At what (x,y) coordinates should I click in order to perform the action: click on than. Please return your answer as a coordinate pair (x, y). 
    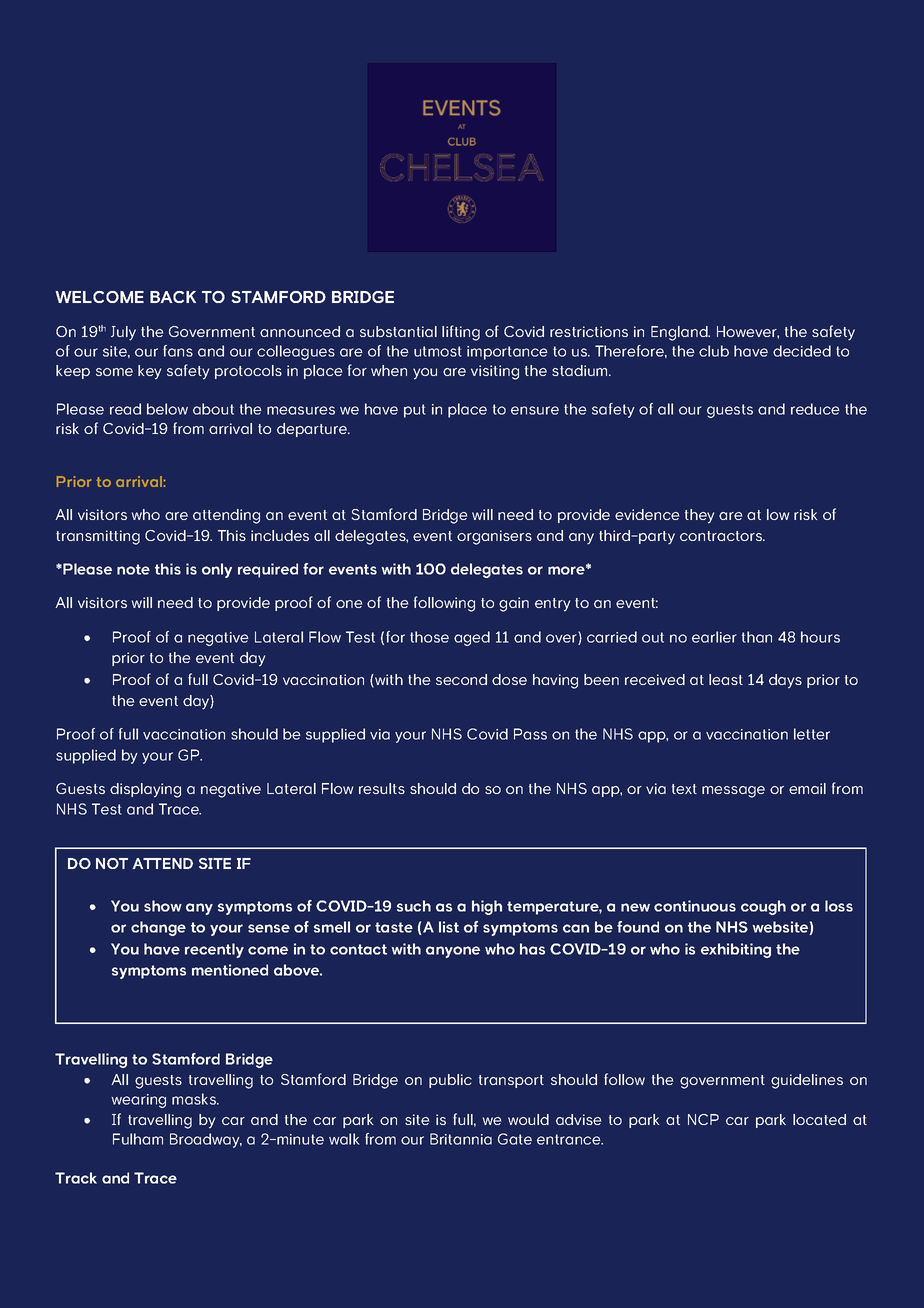
    Looking at the image, I should click on (757, 637).
